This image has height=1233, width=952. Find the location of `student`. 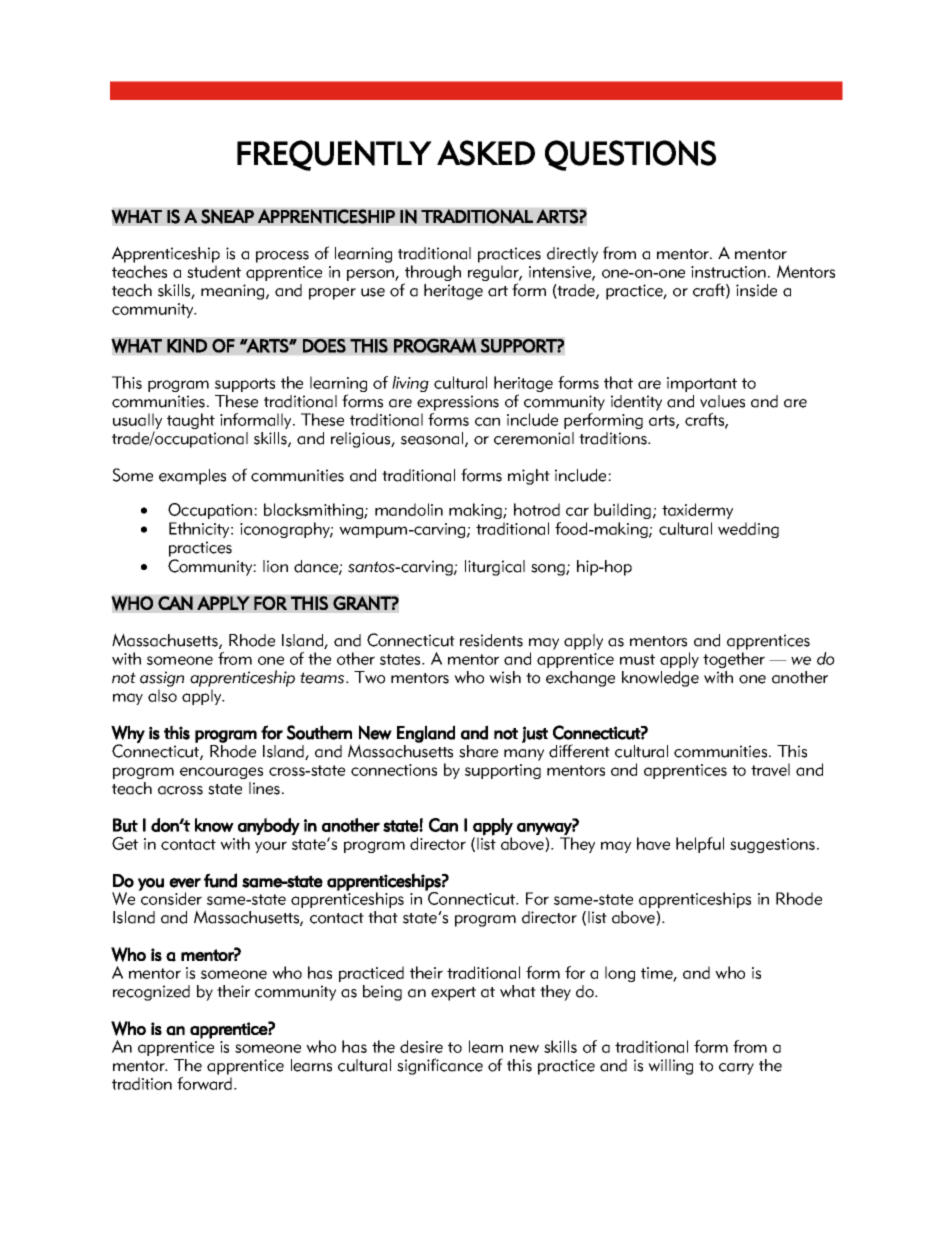

student is located at coordinates (214, 271).
